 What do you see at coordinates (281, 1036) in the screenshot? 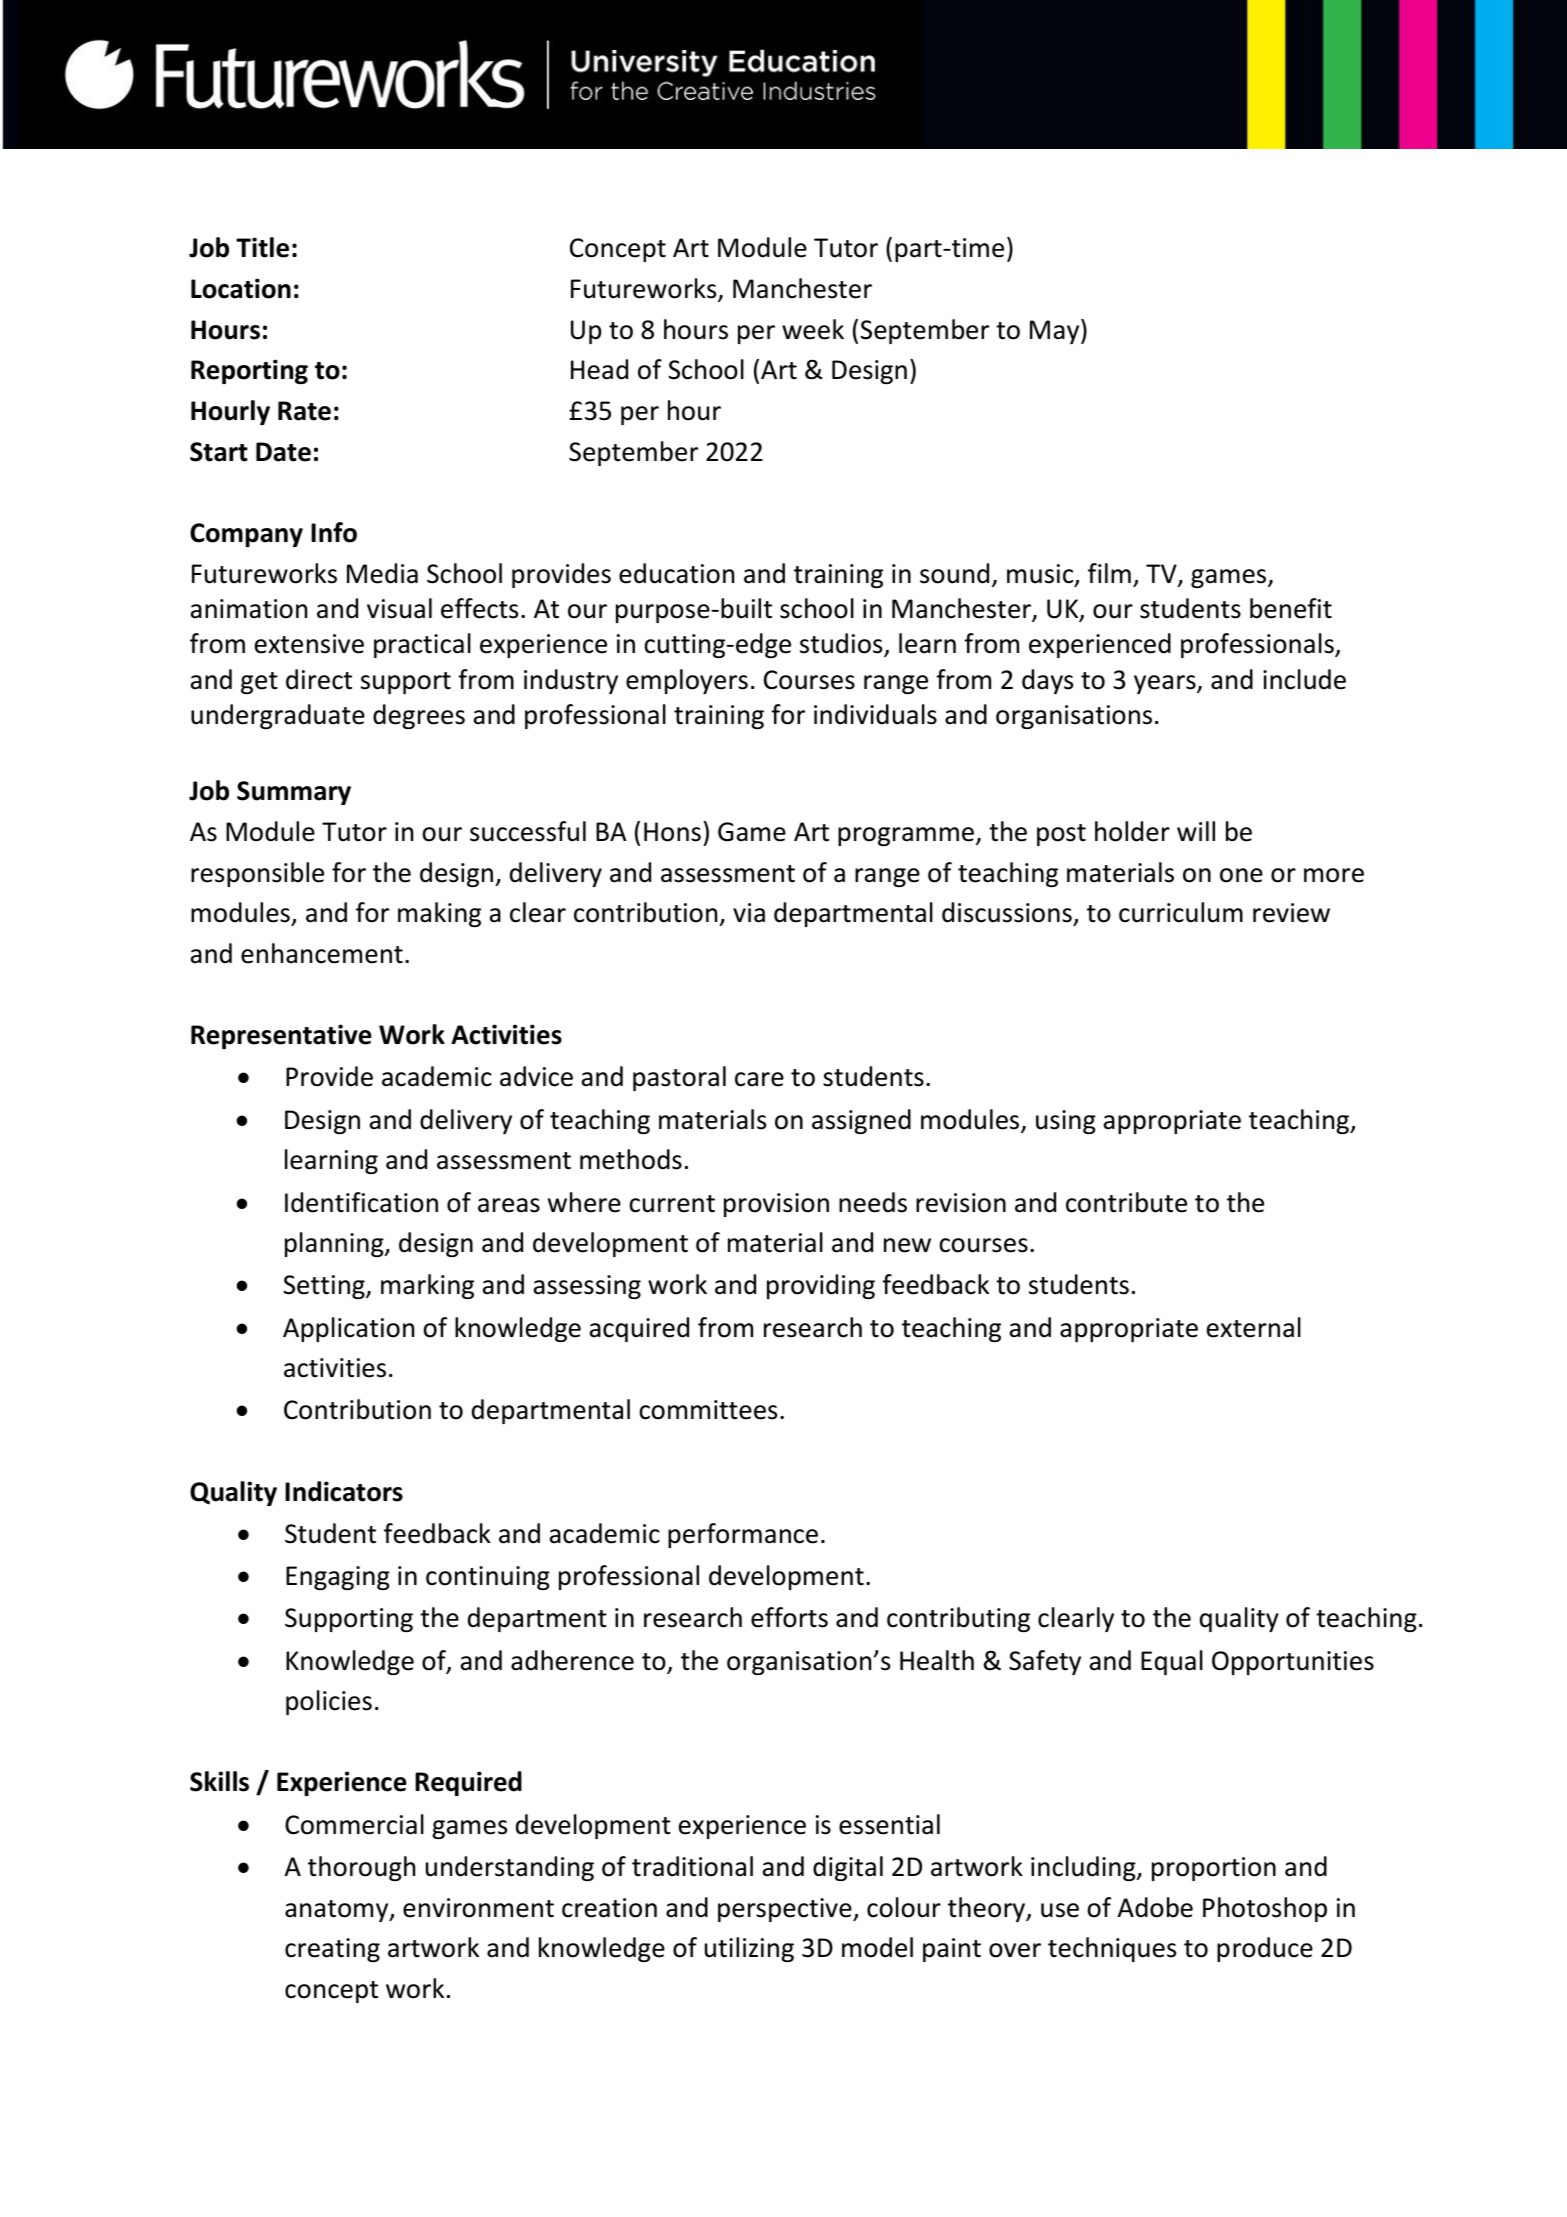
I see `Representative` at bounding box center [281, 1036].
